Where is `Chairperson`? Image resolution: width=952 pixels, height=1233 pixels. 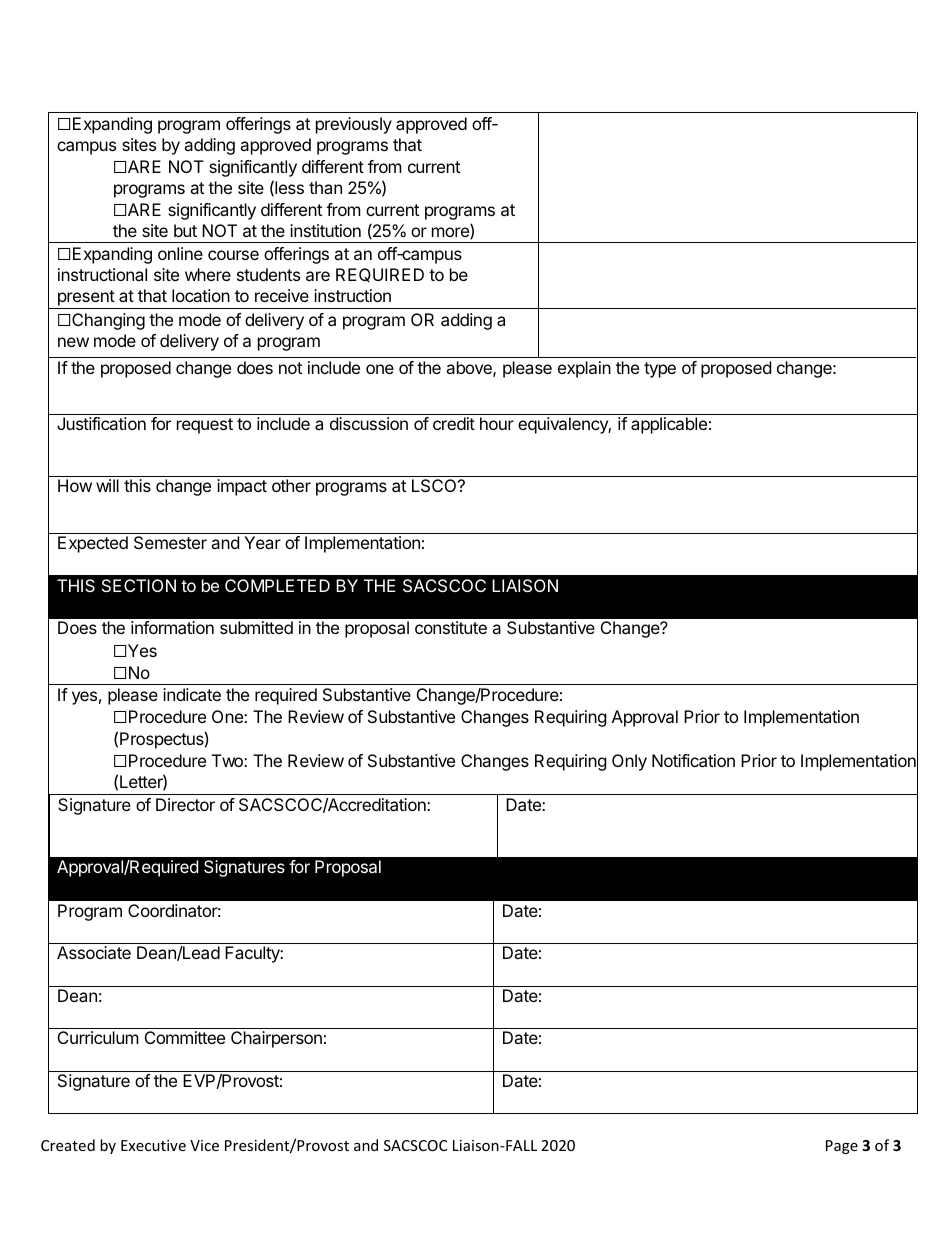
Chairperson is located at coordinates (276, 1039).
